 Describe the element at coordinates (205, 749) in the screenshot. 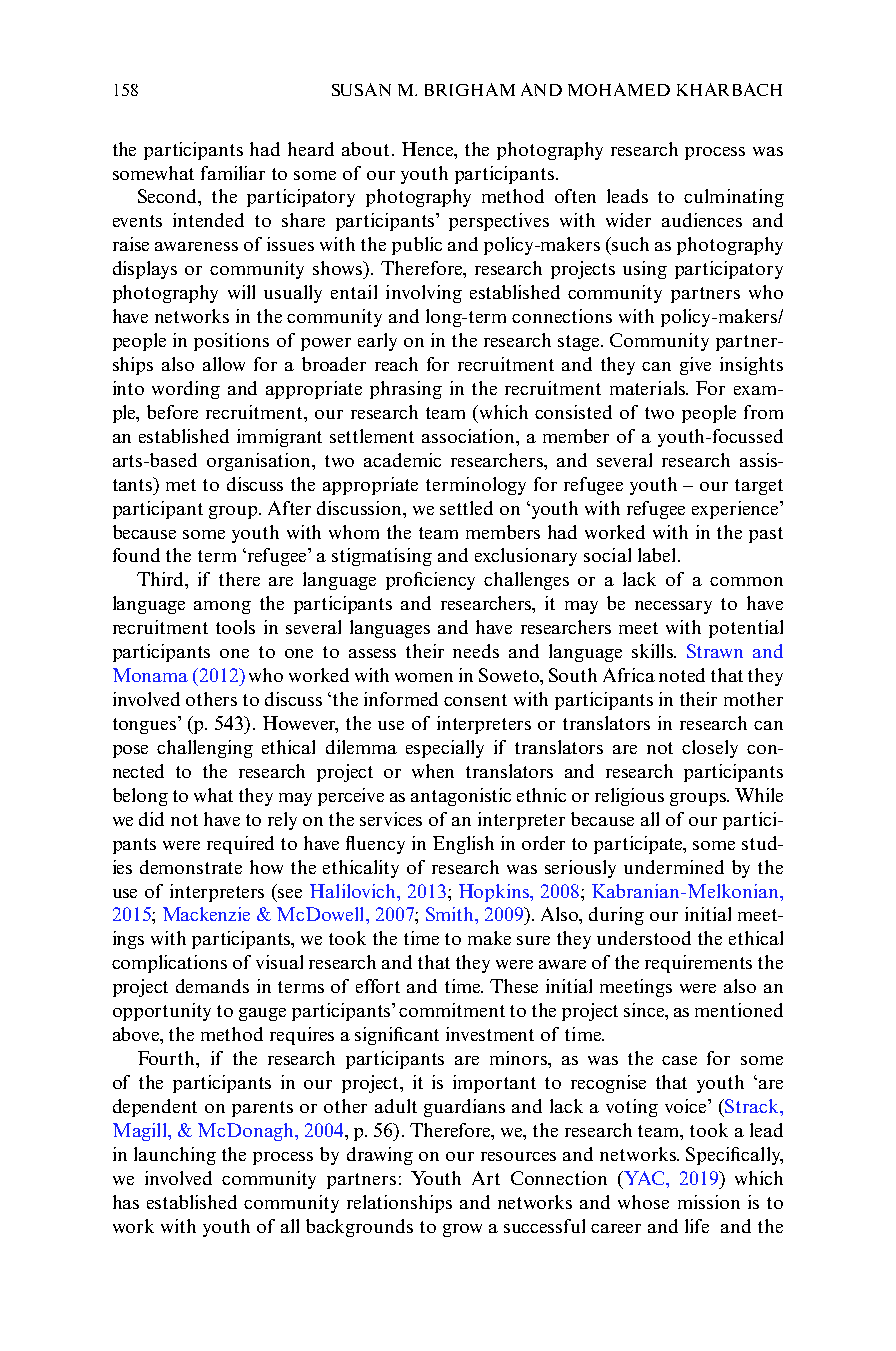

I see `challenging` at that location.
